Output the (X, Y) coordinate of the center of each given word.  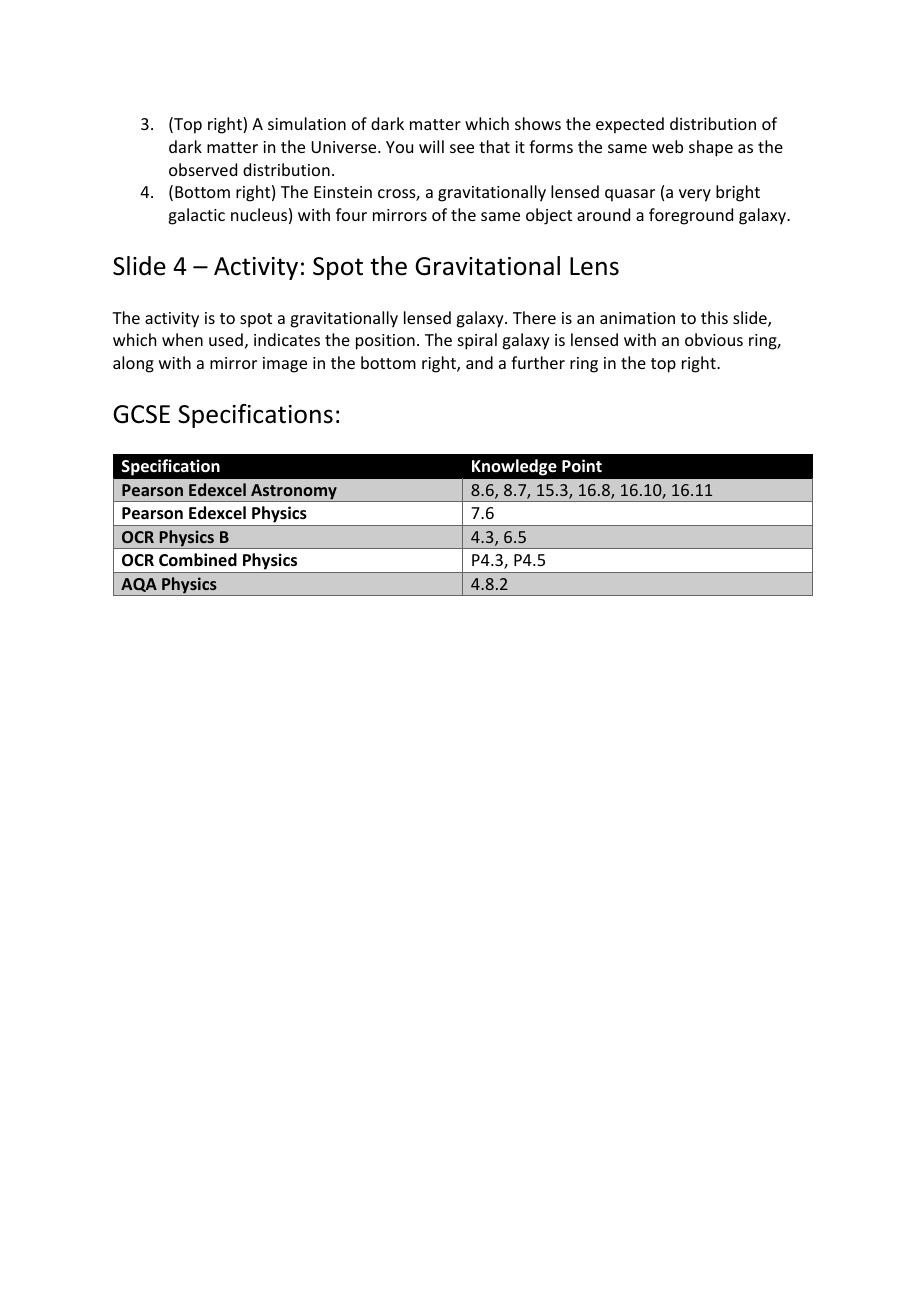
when (182, 339)
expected (630, 125)
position (385, 342)
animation (637, 318)
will (431, 146)
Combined (198, 559)
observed (203, 169)
